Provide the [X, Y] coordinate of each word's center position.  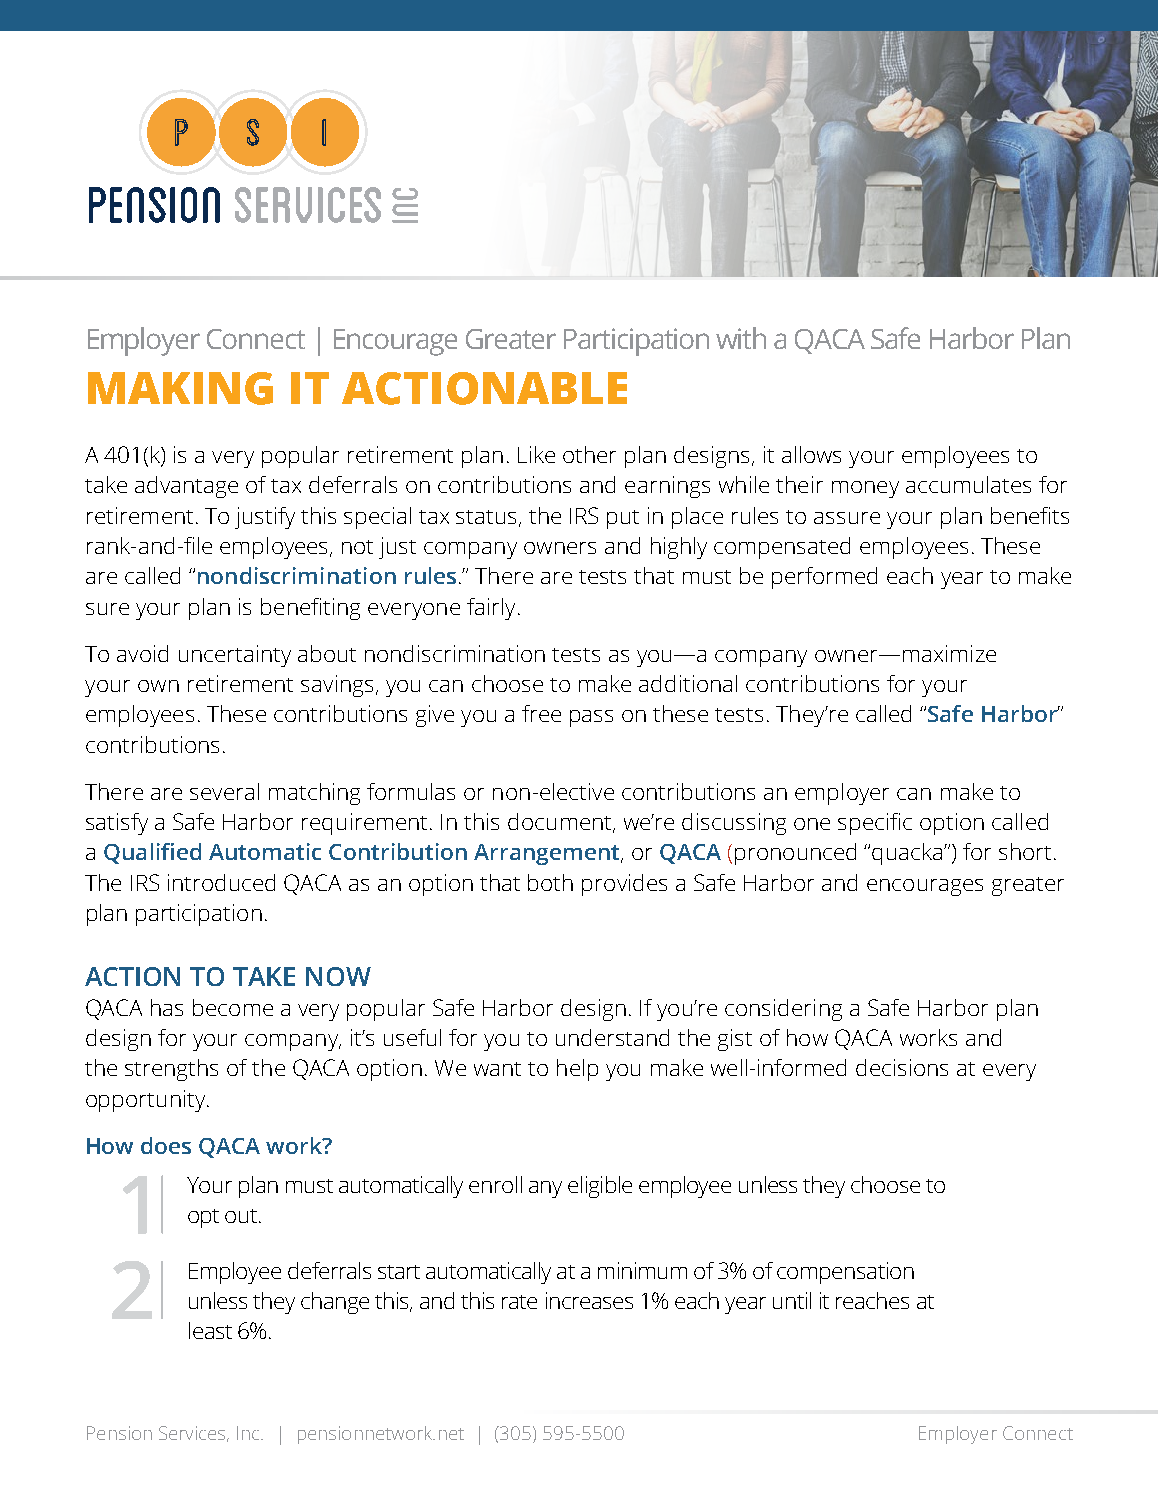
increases [589, 1300]
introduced [221, 882]
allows [811, 454]
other [589, 454]
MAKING [180, 388]
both [550, 882]
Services [194, 1434]
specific [875, 824]
